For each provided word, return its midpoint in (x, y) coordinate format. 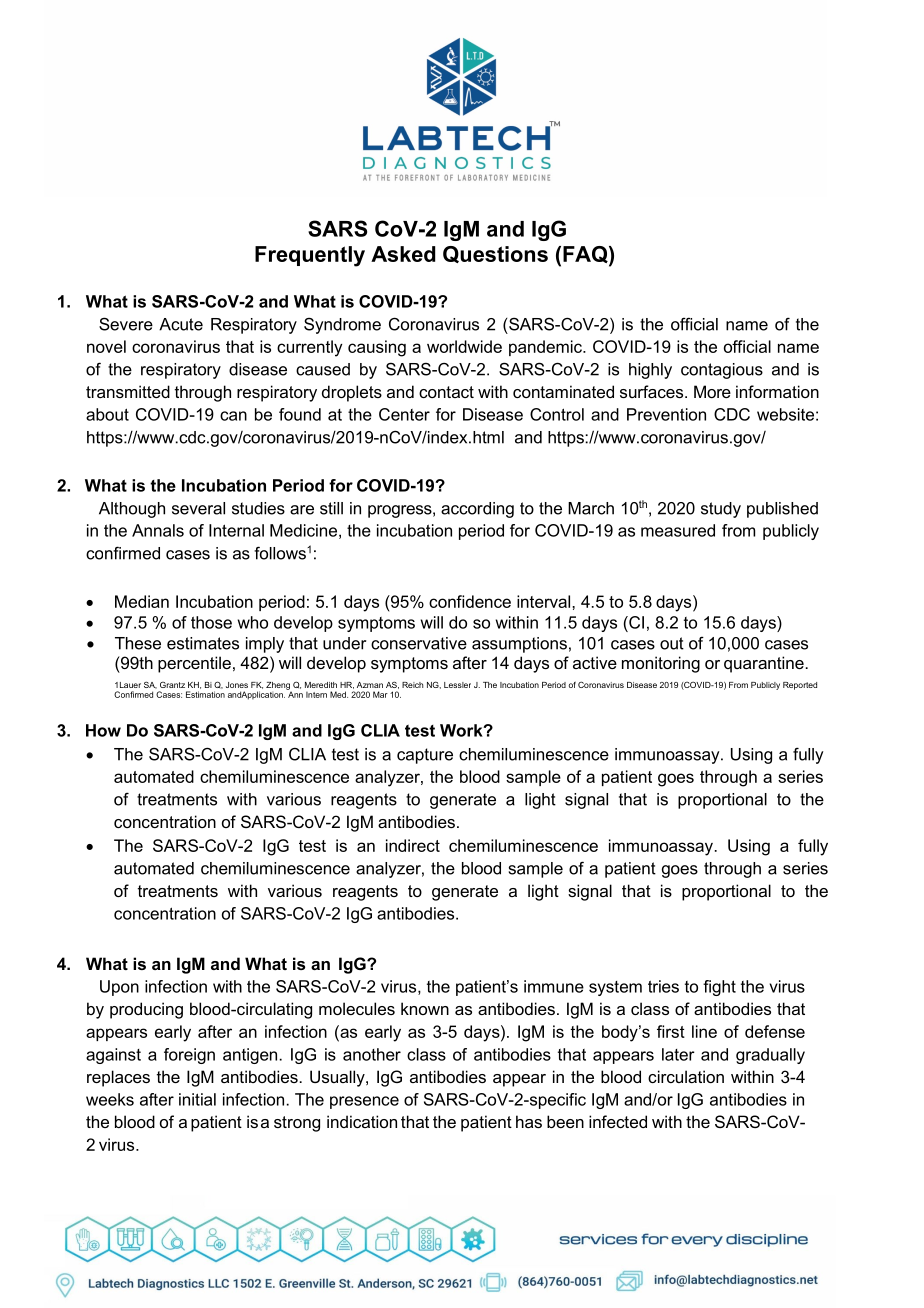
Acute (181, 324)
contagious (722, 371)
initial (197, 1099)
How (103, 730)
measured (678, 530)
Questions (495, 254)
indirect (413, 845)
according (477, 510)
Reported (800, 686)
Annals (158, 530)
